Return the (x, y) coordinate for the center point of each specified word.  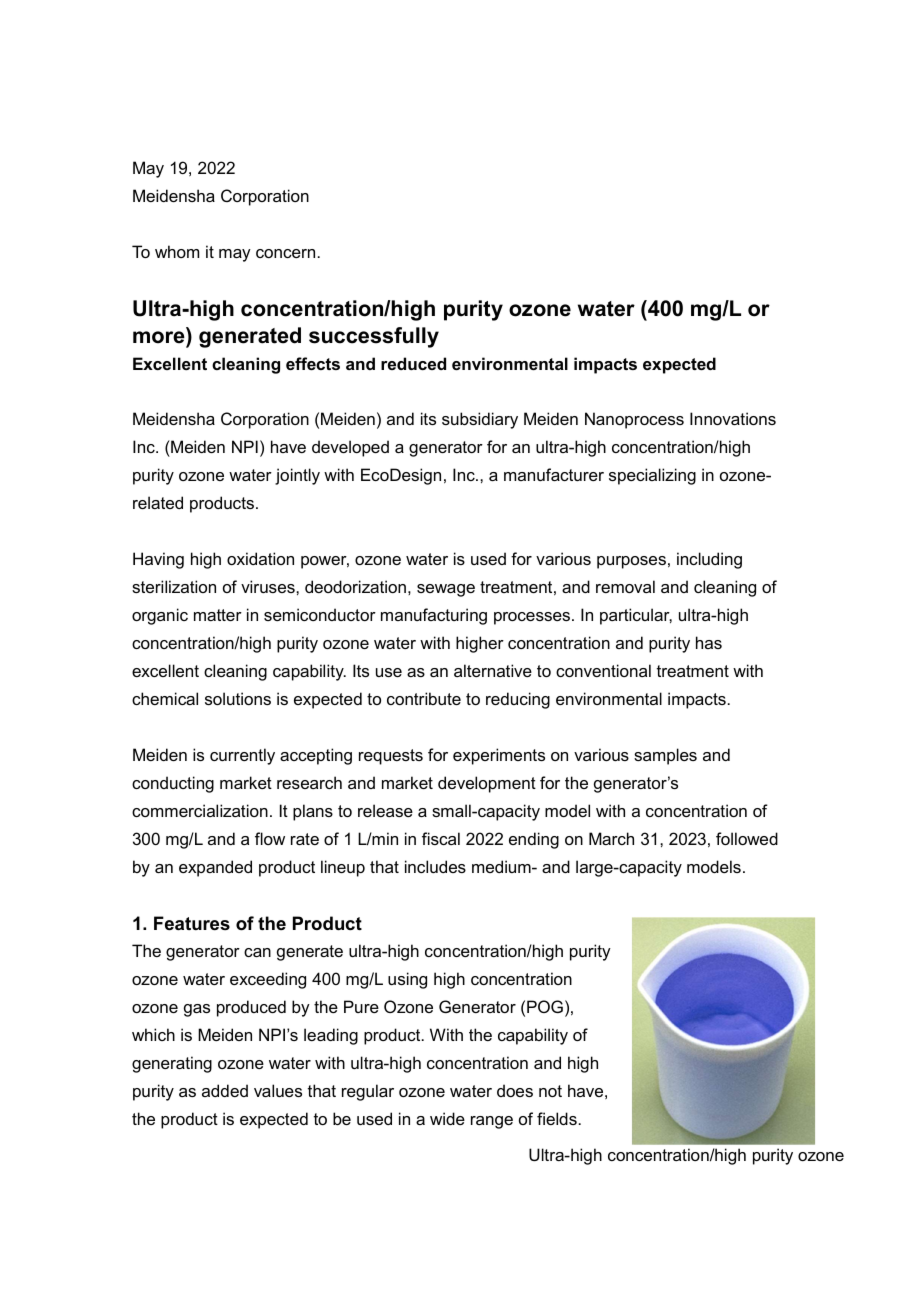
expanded (215, 868)
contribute (424, 698)
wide (447, 1118)
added (225, 1090)
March (611, 838)
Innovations (733, 418)
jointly (297, 476)
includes (435, 866)
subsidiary (480, 420)
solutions (238, 698)
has (709, 642)
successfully (374, 337)
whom (177, 251)
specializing (652, 476)
